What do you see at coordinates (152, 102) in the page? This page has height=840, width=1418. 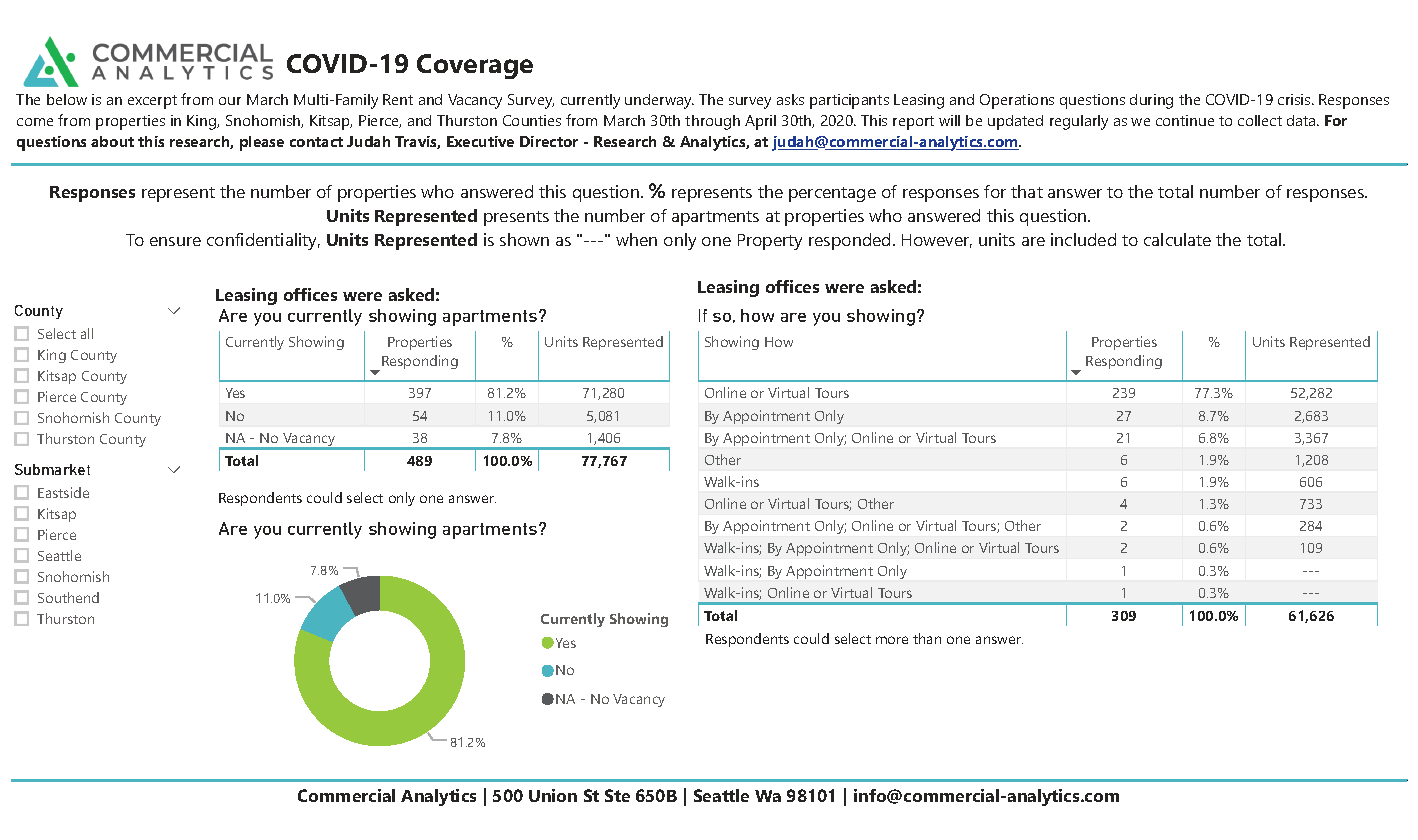 I see `excerpt` at bounding box center [152, 102].
